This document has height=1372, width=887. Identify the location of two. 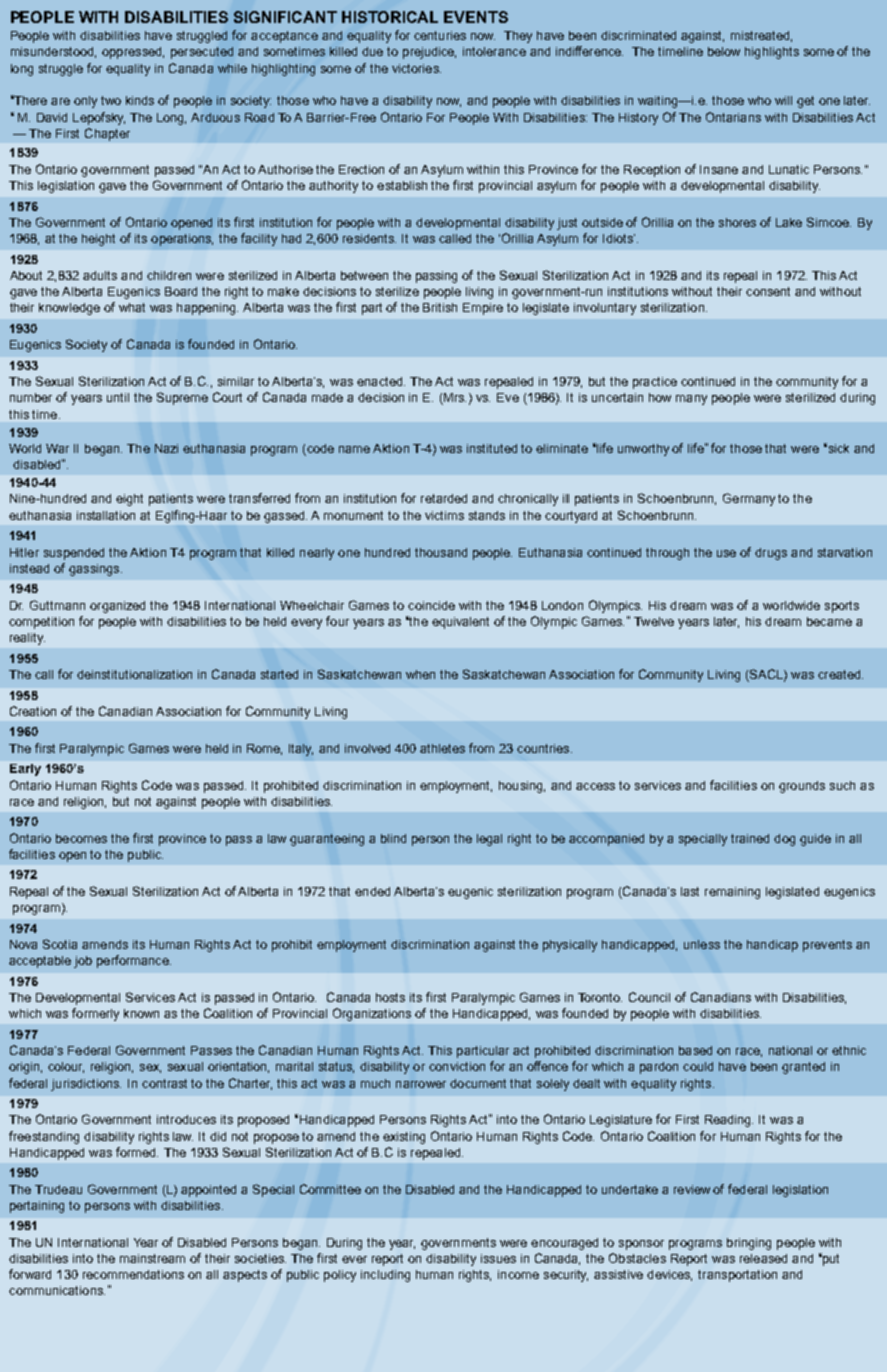
(111, 100).
